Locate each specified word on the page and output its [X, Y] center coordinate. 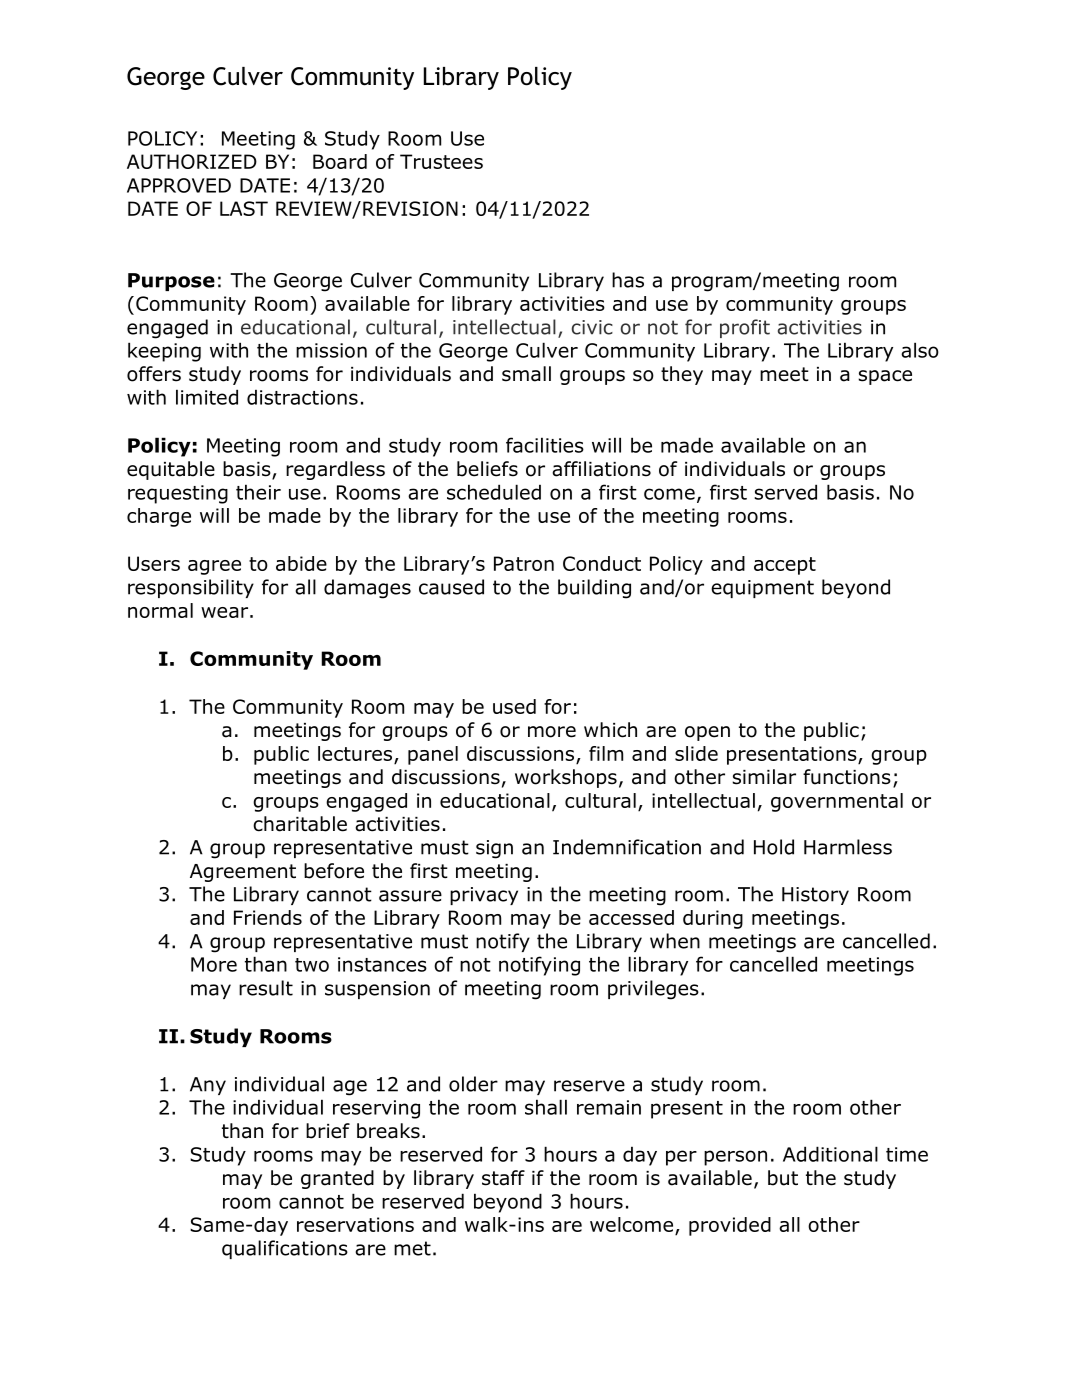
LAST [244, 208]
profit [745, 328]
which [610, 730]
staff [503, 1178]
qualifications [285, 1249]
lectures [355, 753]
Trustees [441, 161]
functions [847, 777]
